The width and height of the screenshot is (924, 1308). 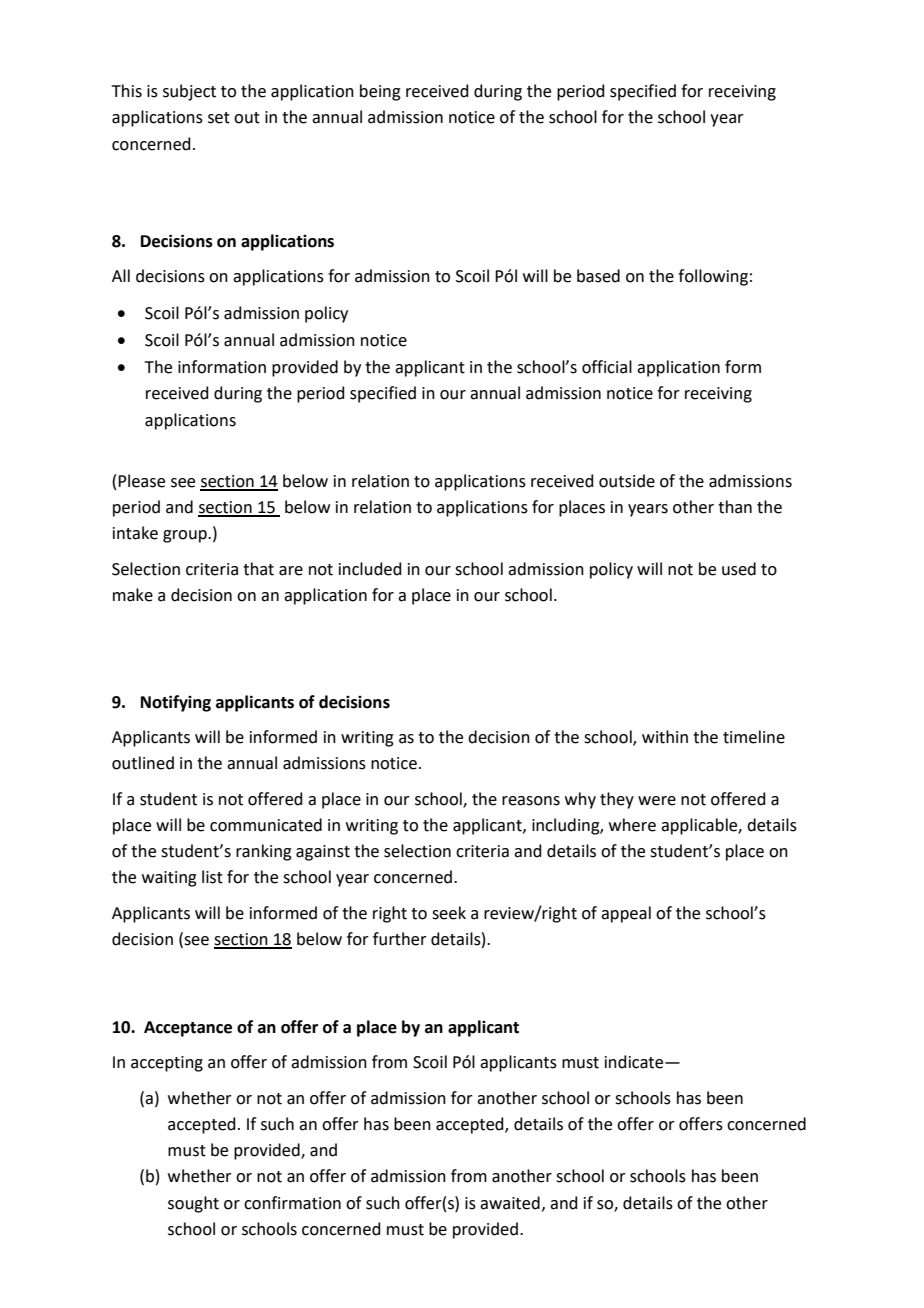 I want to click on Notifying, so click(x=176, y=703).
